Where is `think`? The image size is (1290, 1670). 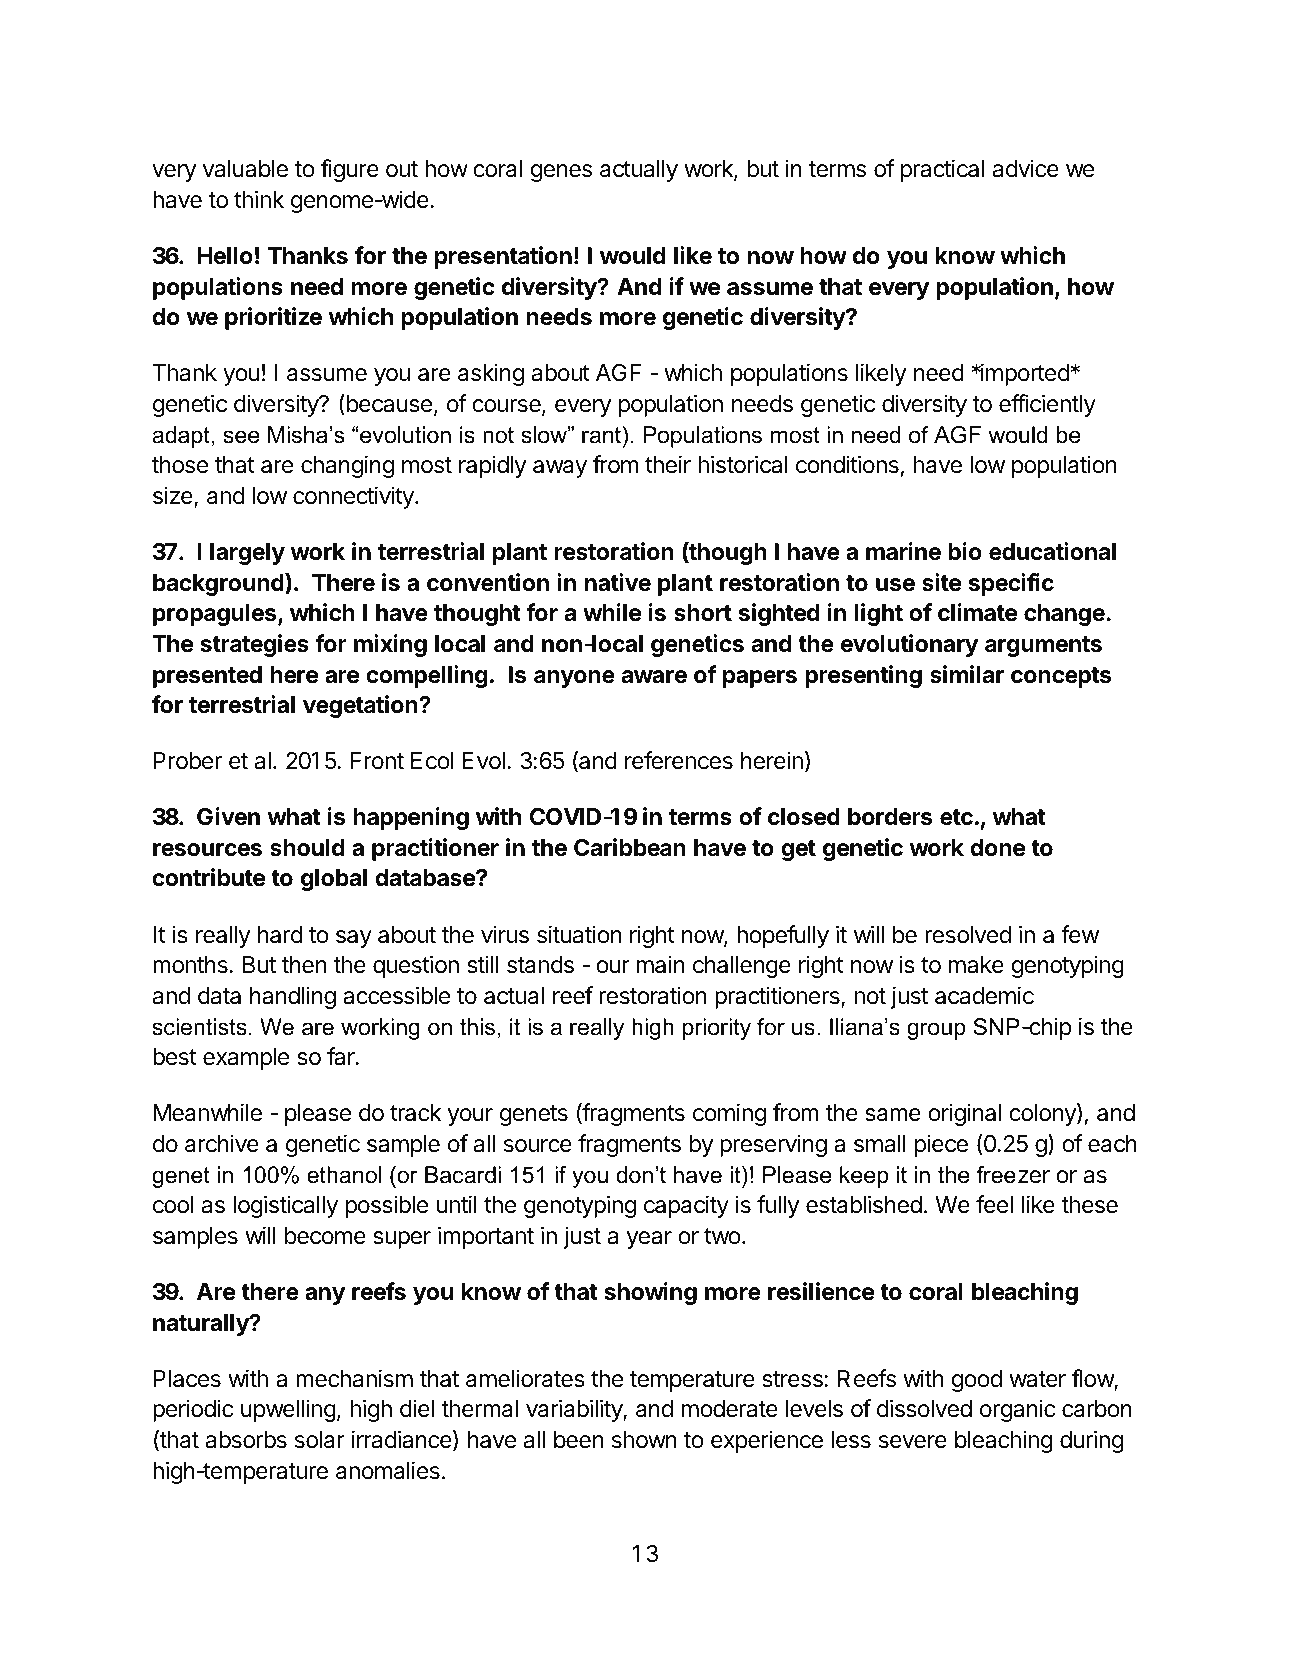
think is located at coordinates (259, 199).
